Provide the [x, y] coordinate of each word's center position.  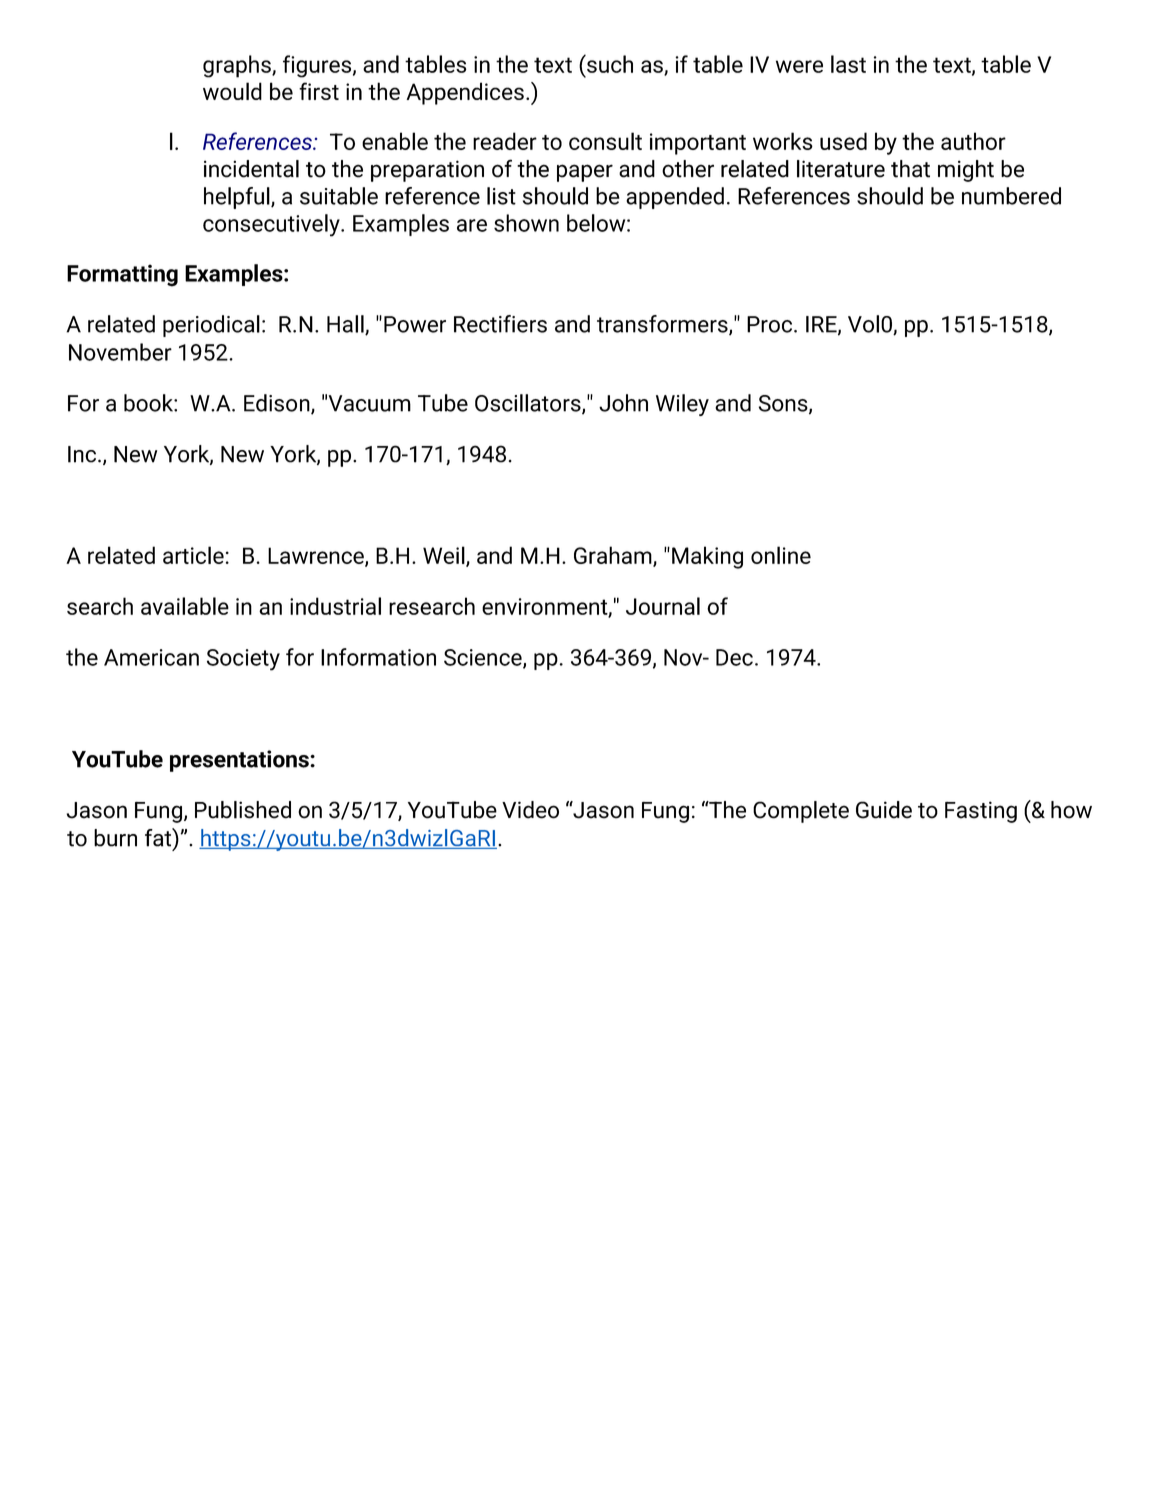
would [232, 91]
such [609, 64]
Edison [278, 404]
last [848, 64]
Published [243, 810]
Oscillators [529, 404]
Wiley [682, 405]
